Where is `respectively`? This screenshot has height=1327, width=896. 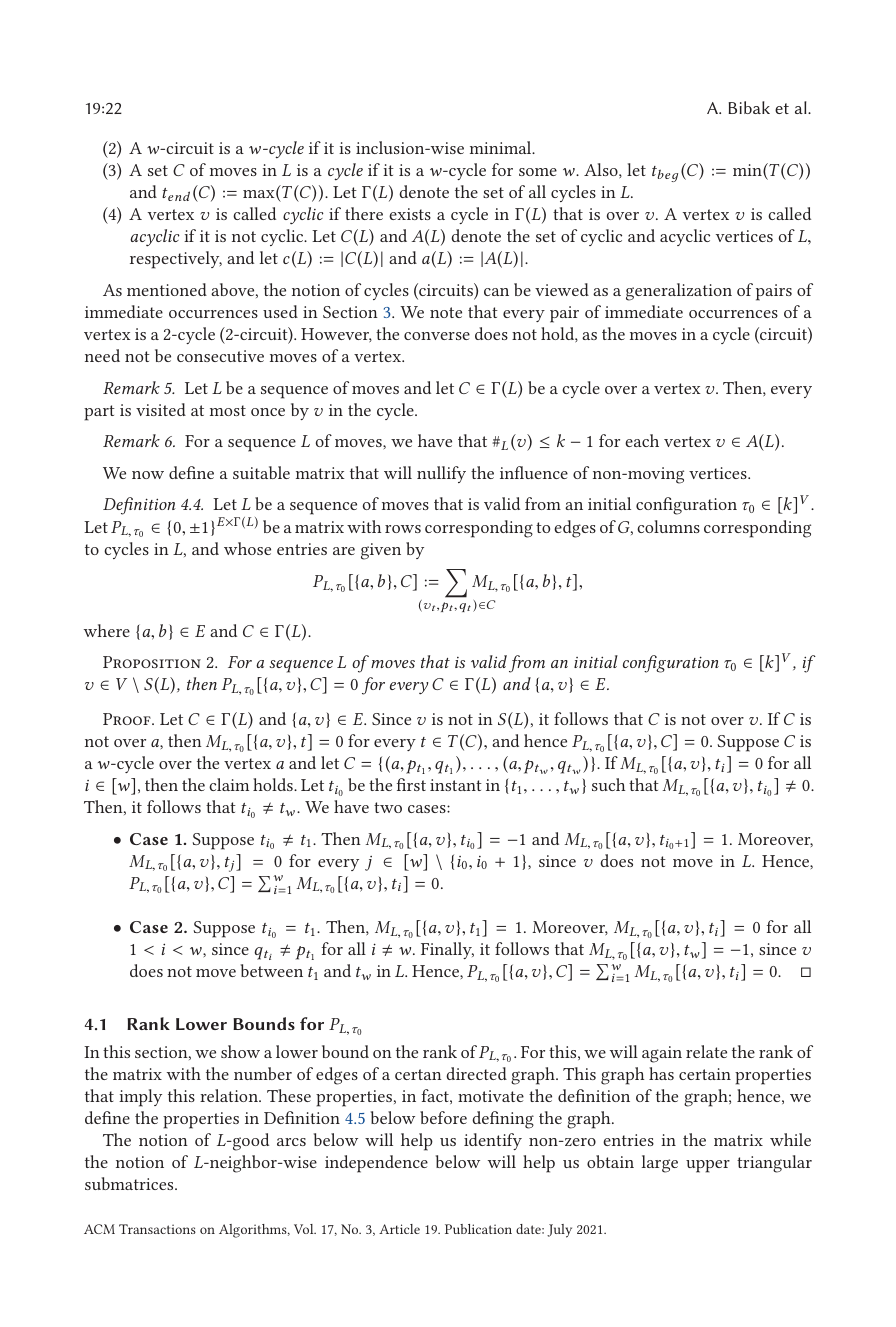
respectively is located at coordinates (176, 260).
